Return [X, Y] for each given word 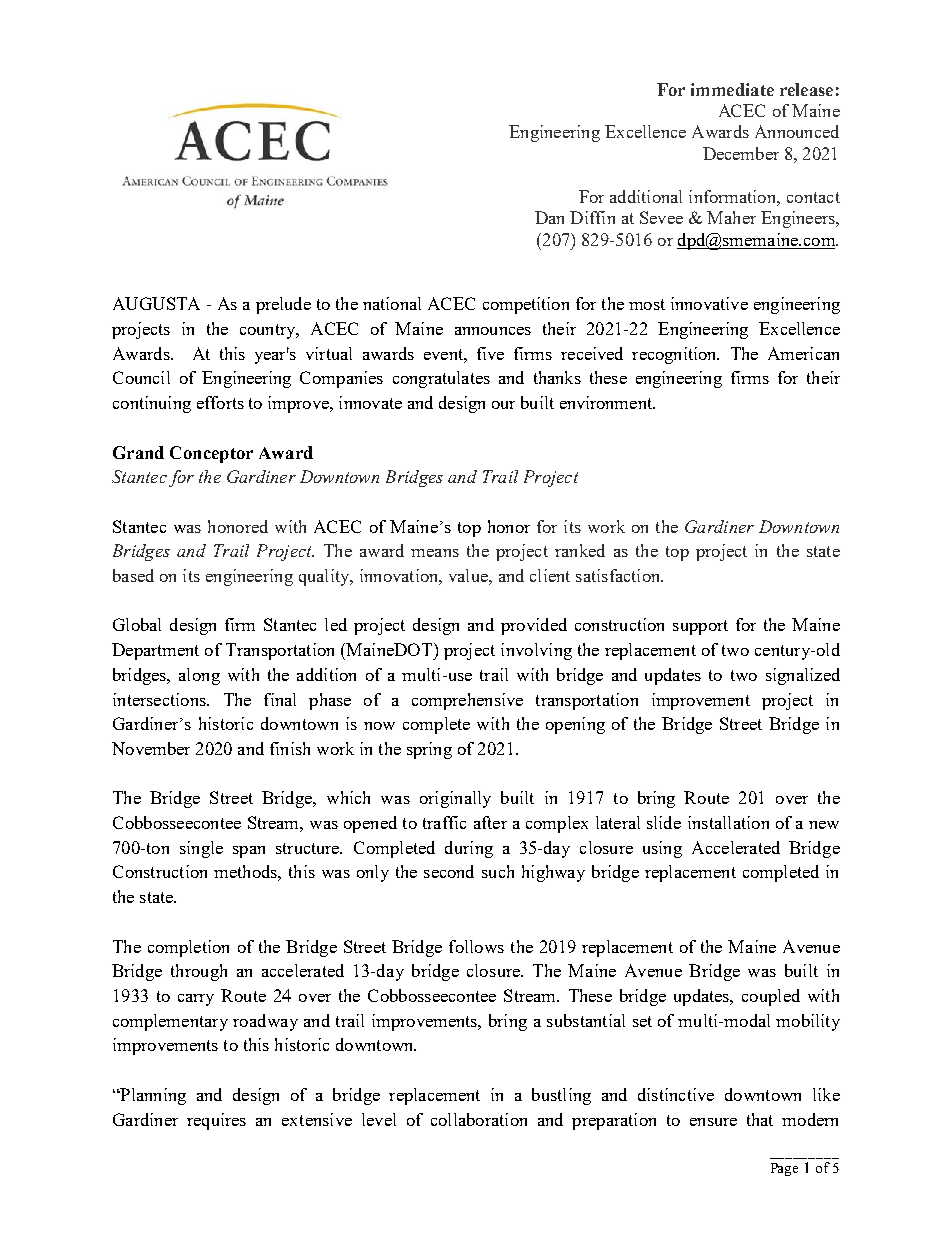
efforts [220, 402]
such [498, 871]
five [490, 353]
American [803, 353]
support [700, 627]
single [201, 849]
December [741, 153]
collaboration [479, 1119]
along [199, 676]
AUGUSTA [156, 303]
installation [728, 822]
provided [534, 626]
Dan [549, 217]
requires [216, 1121]
